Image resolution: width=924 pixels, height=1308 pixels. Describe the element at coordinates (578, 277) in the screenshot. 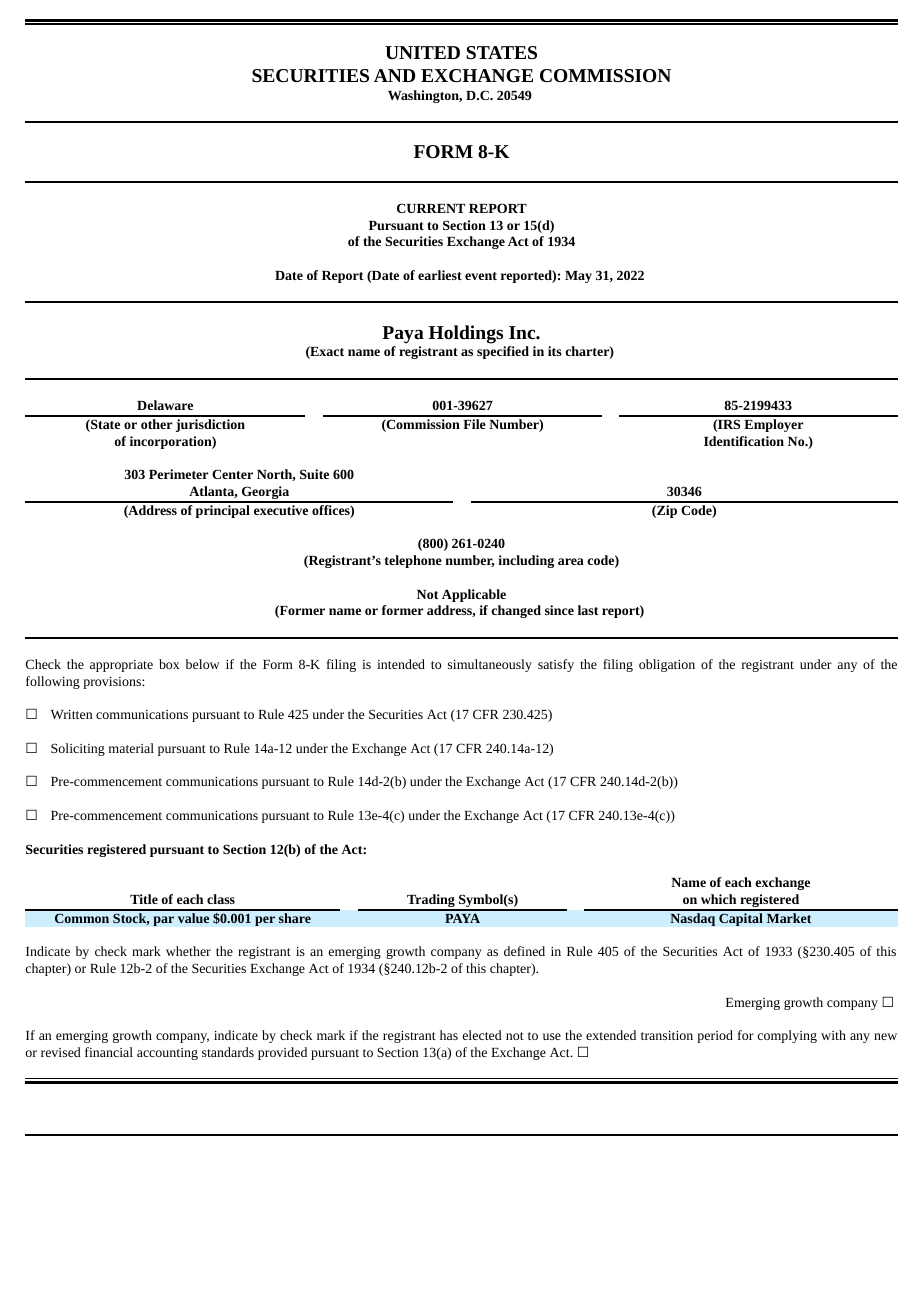

I see `May` at that location.
